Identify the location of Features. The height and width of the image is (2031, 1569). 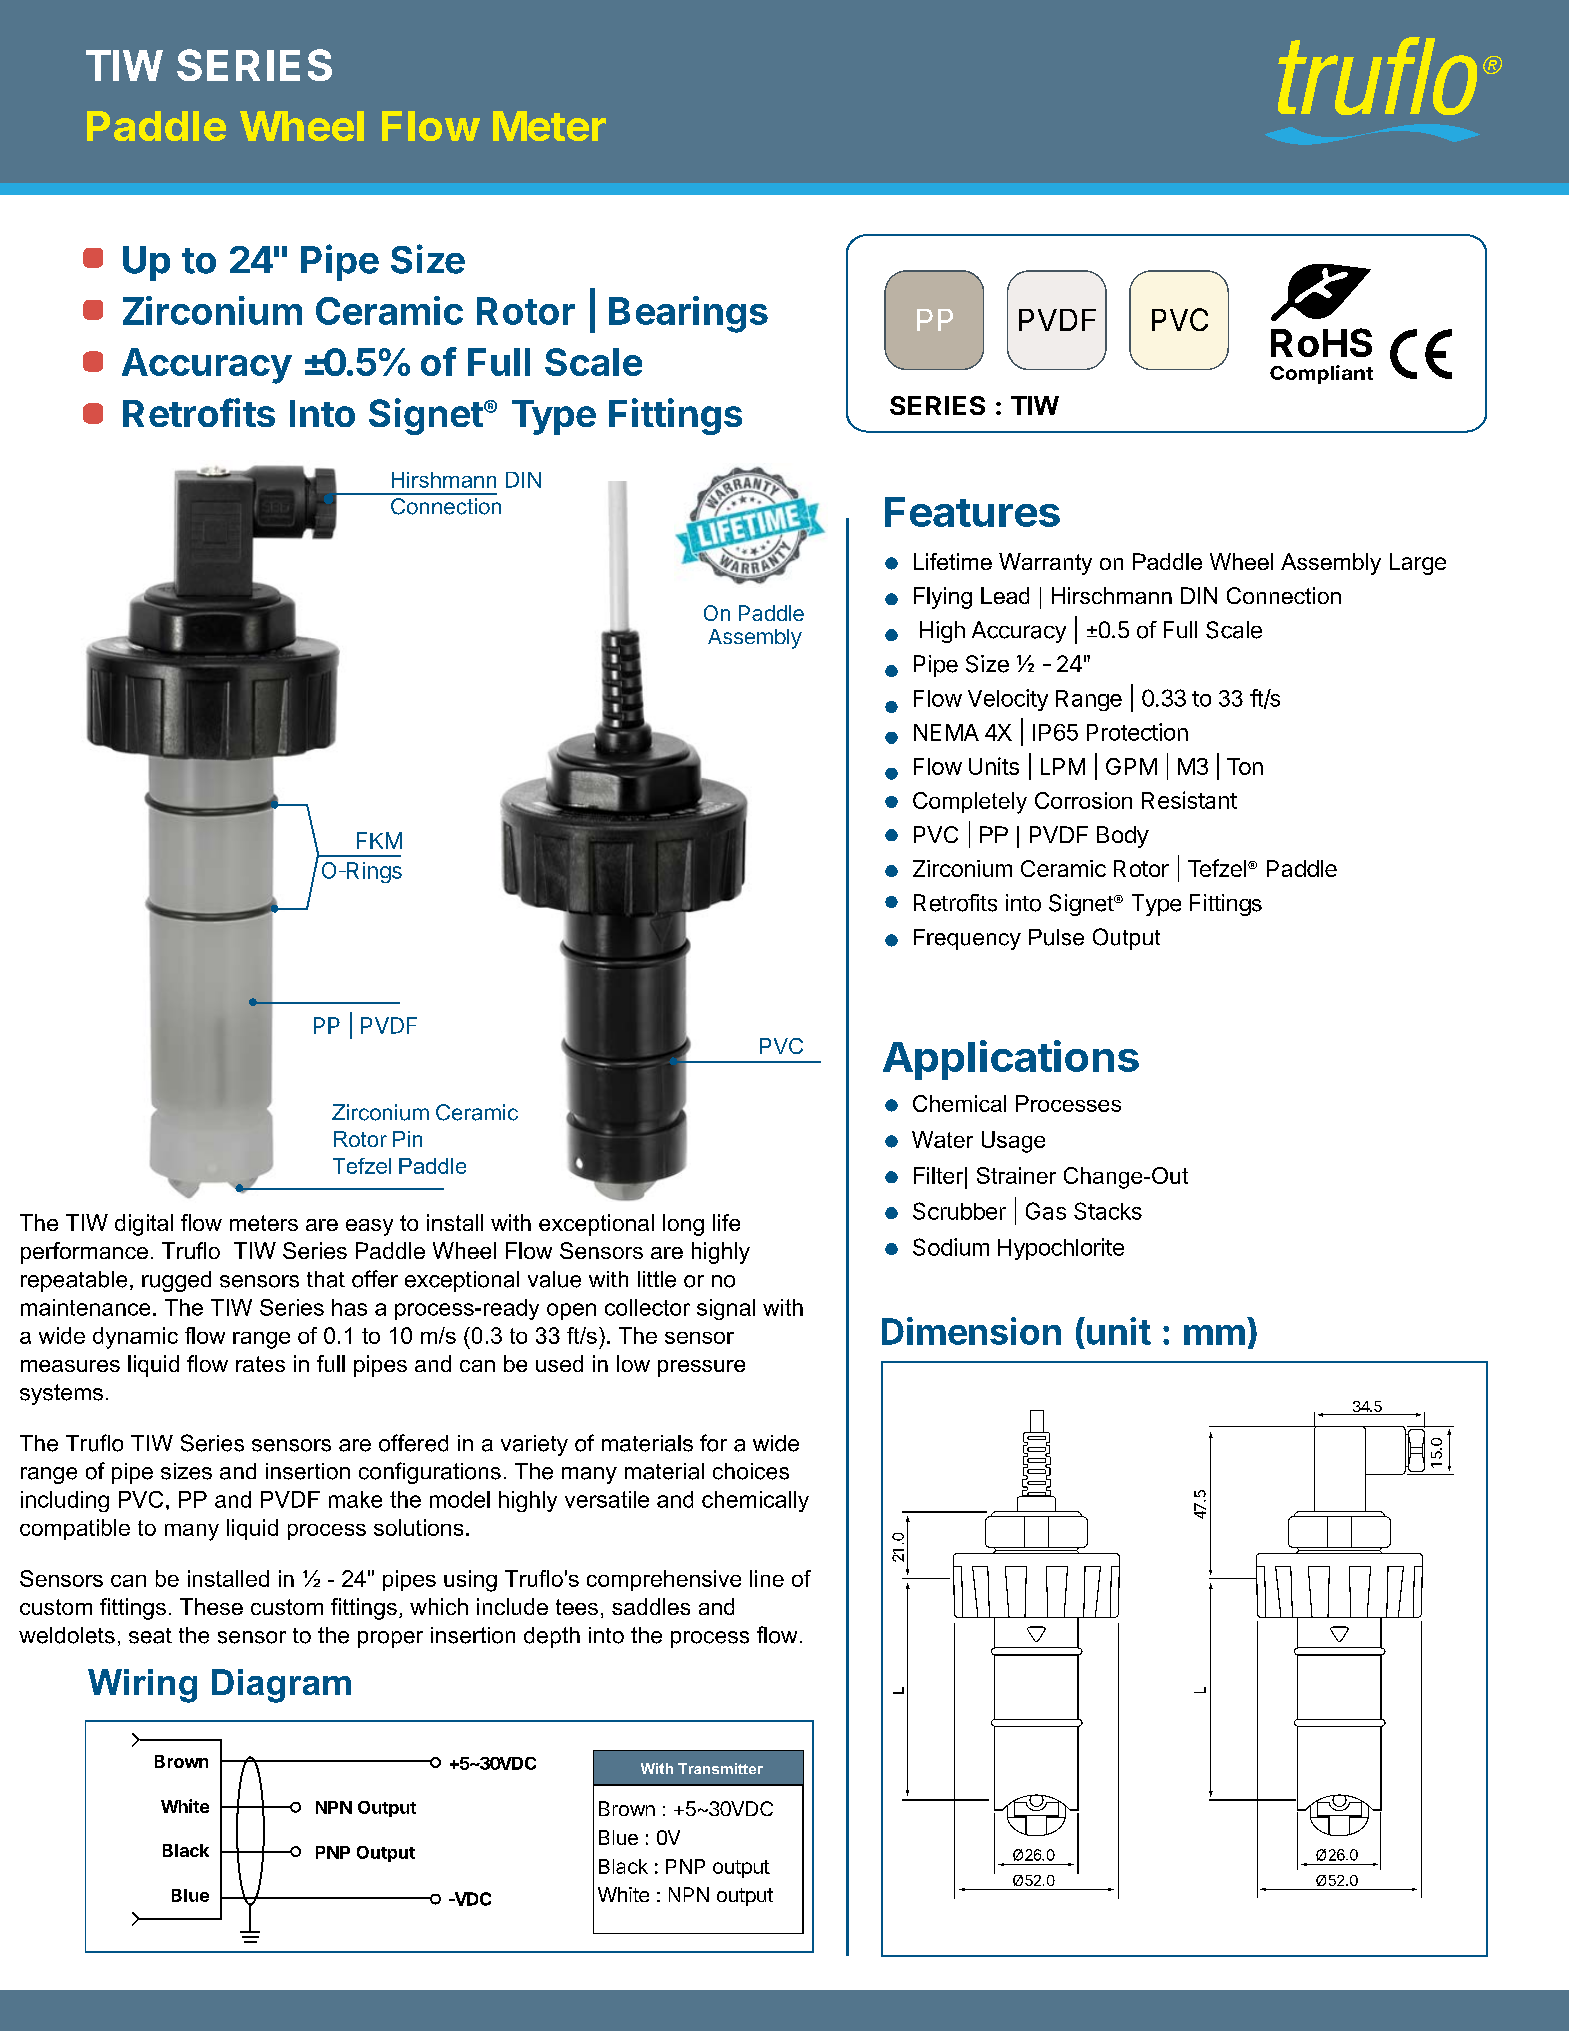
(972, 512).
